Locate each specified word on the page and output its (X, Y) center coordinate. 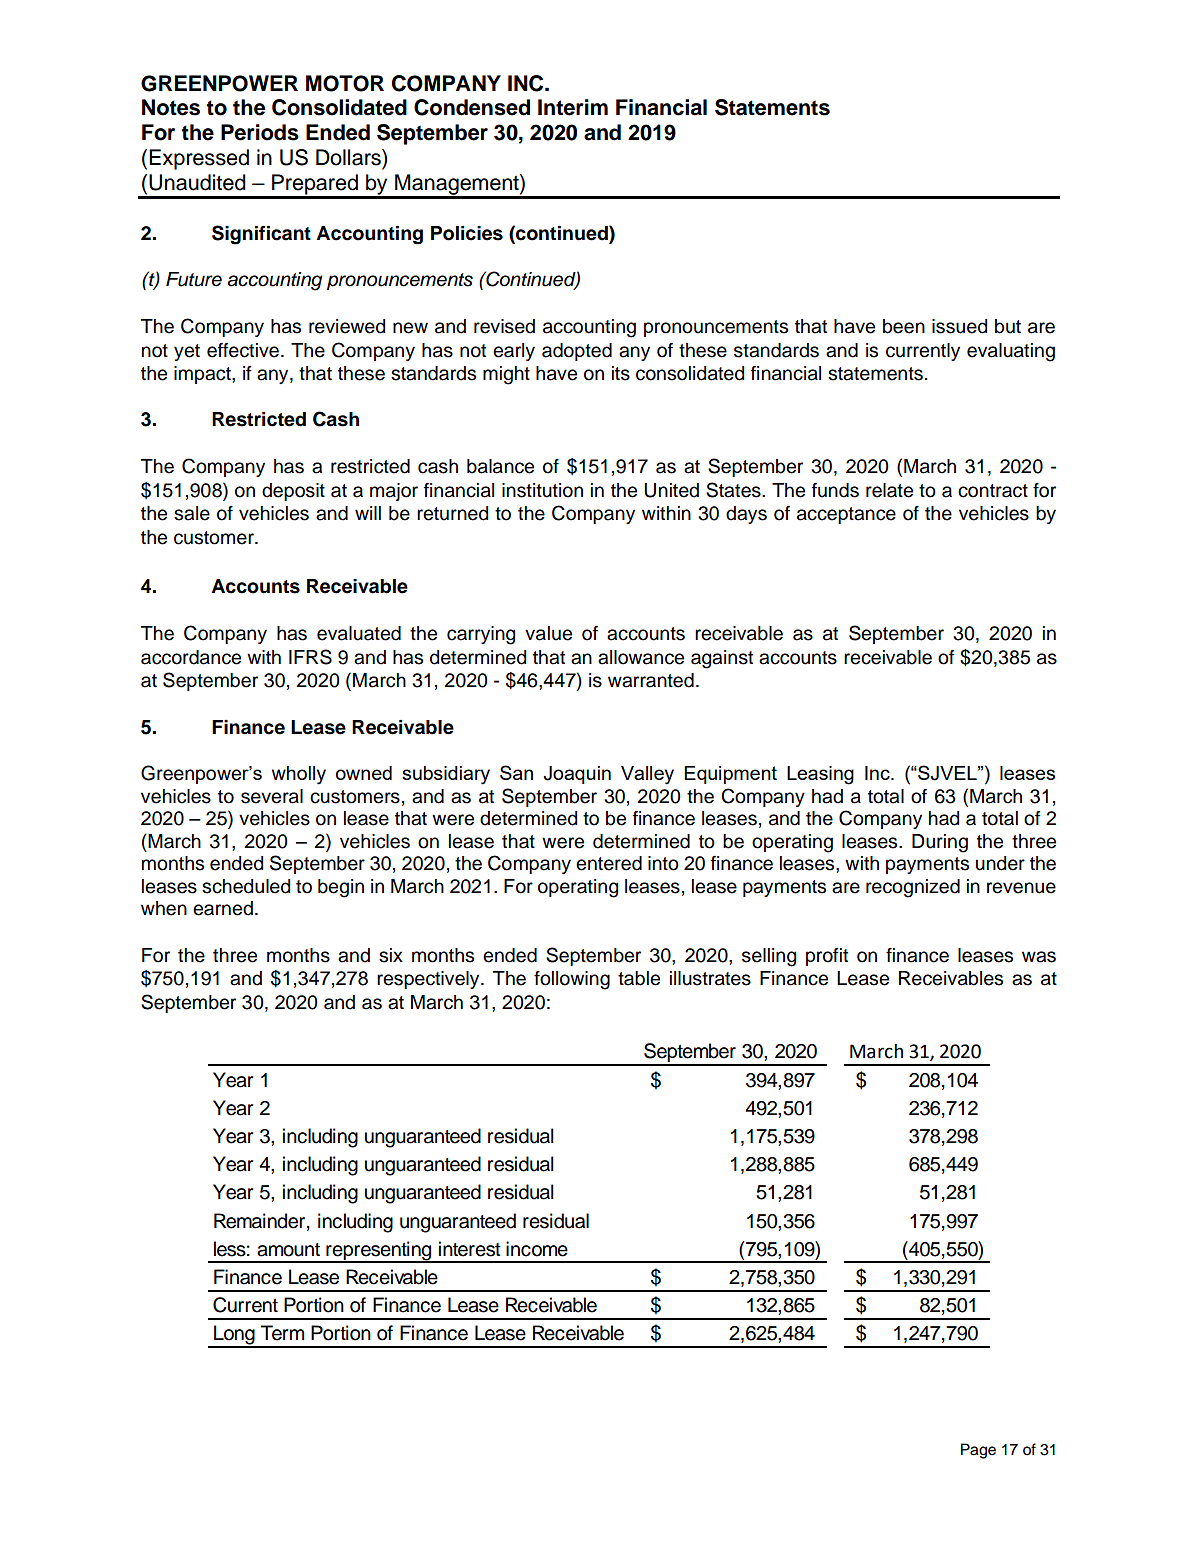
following (572, 980)
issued (959, 326)
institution (542, 490)
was (1039, 957)
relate (889, 490)
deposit (293, 492)
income (537, 1249)
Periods (260, 132)
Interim (573, 107)
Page (978, 1451)
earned (223, 908)
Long (234, 1336)
